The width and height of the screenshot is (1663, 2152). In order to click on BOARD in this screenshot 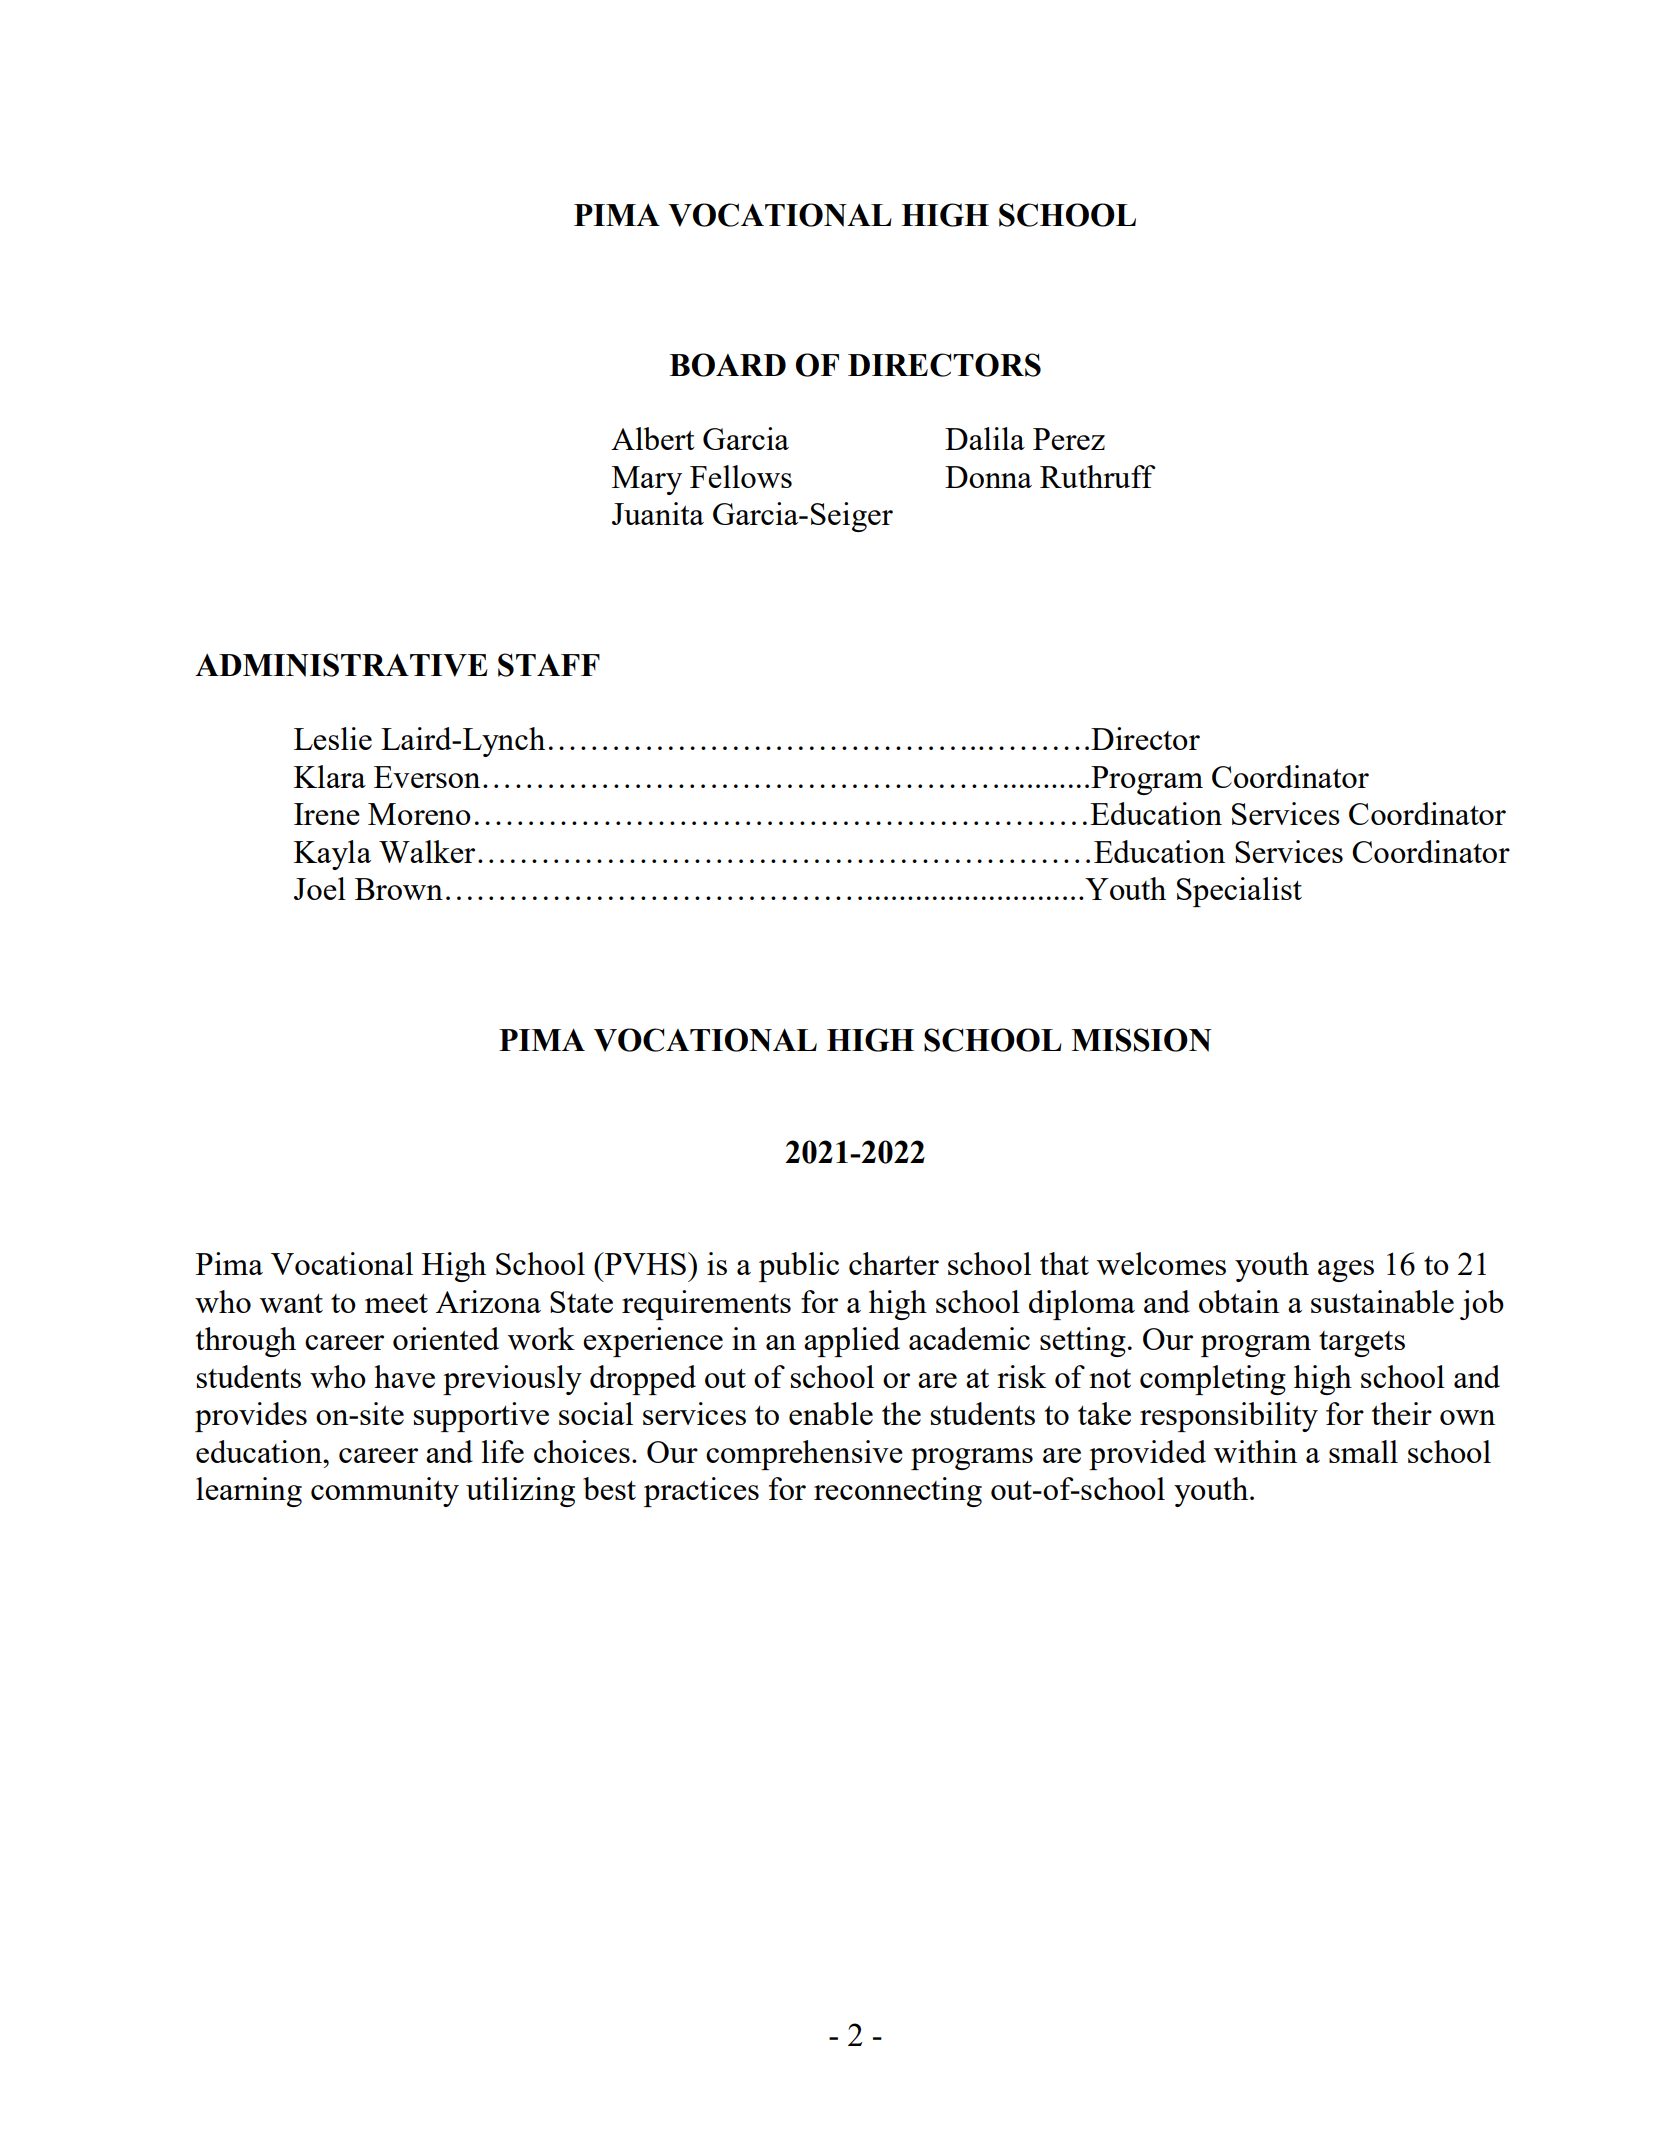, I will do `click(727, 365)`.
